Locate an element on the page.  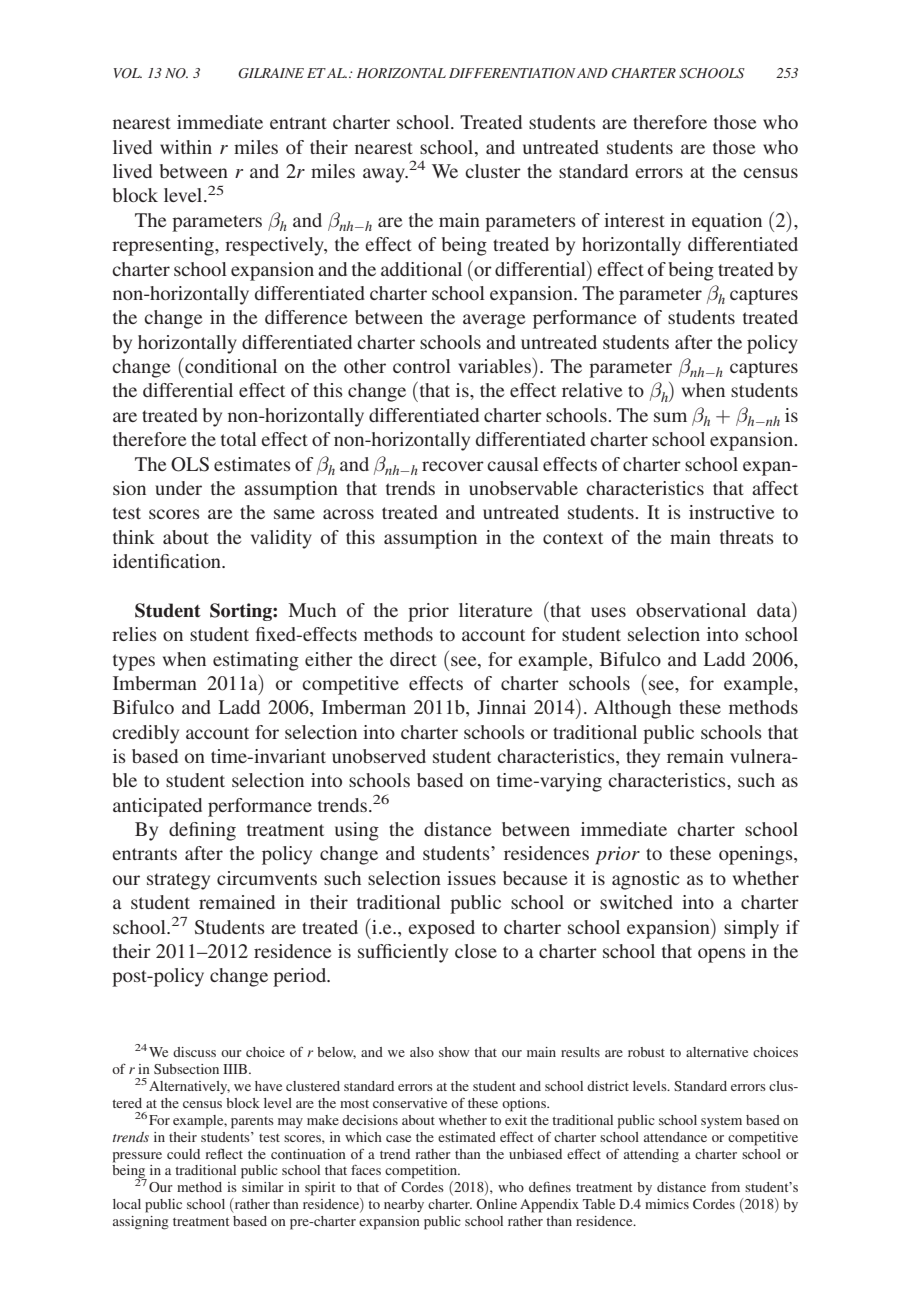
unobserved is located at coordinates (379, 756).
